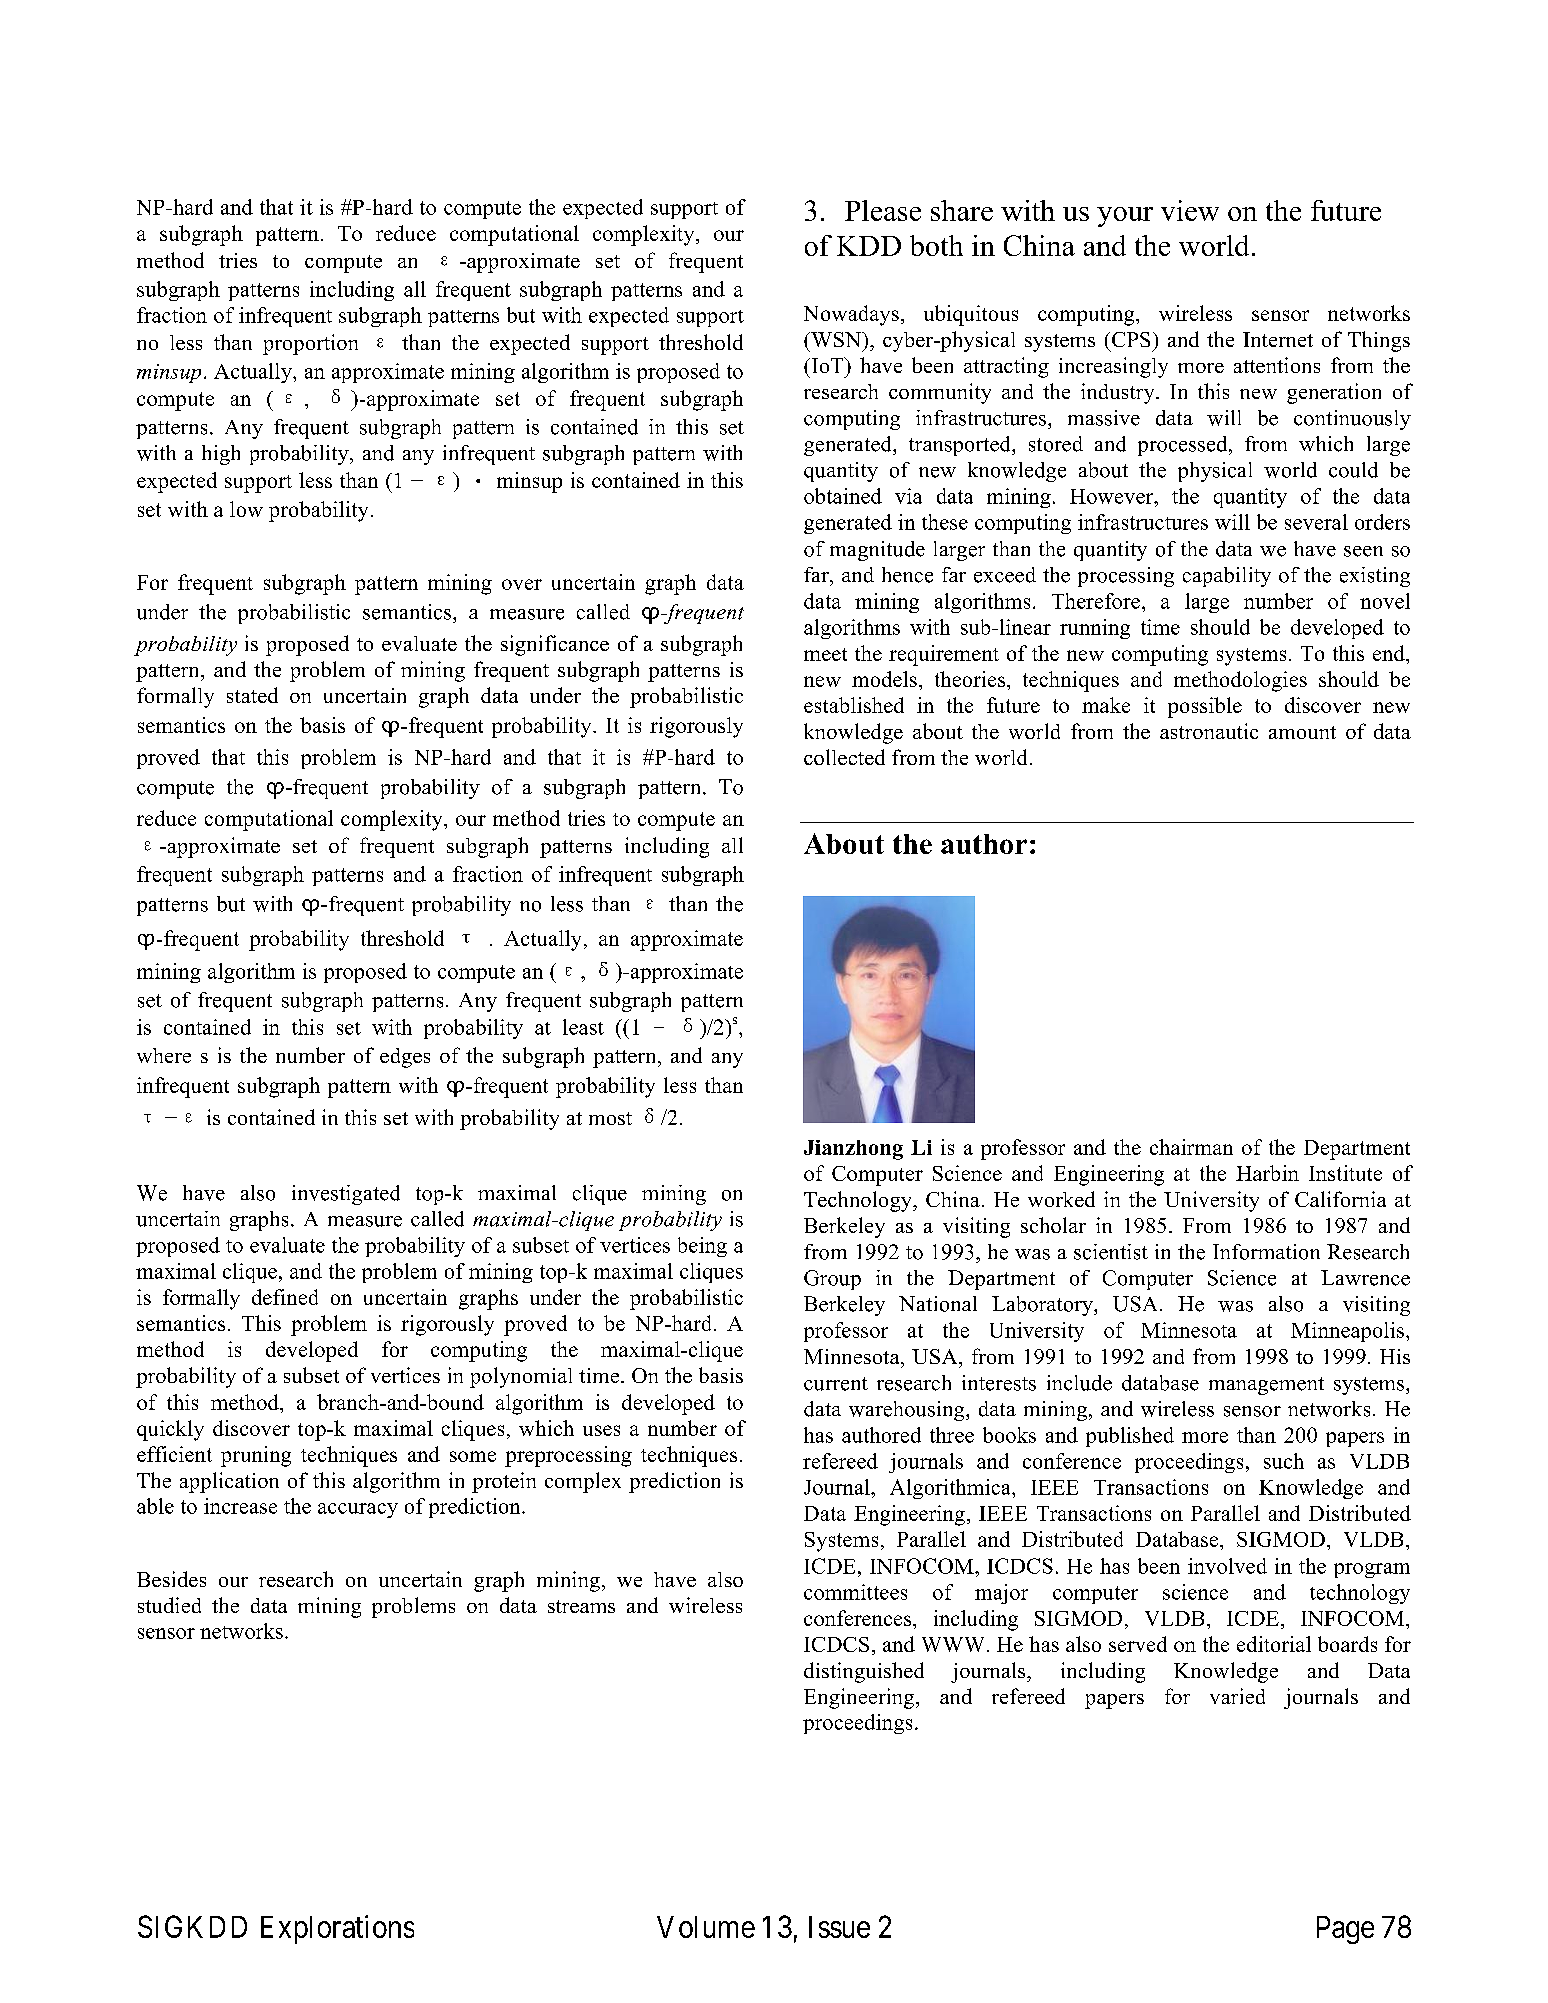  Describe the element at coordinates (405, 1058) in the screenshot. I see `edges` at that location.
